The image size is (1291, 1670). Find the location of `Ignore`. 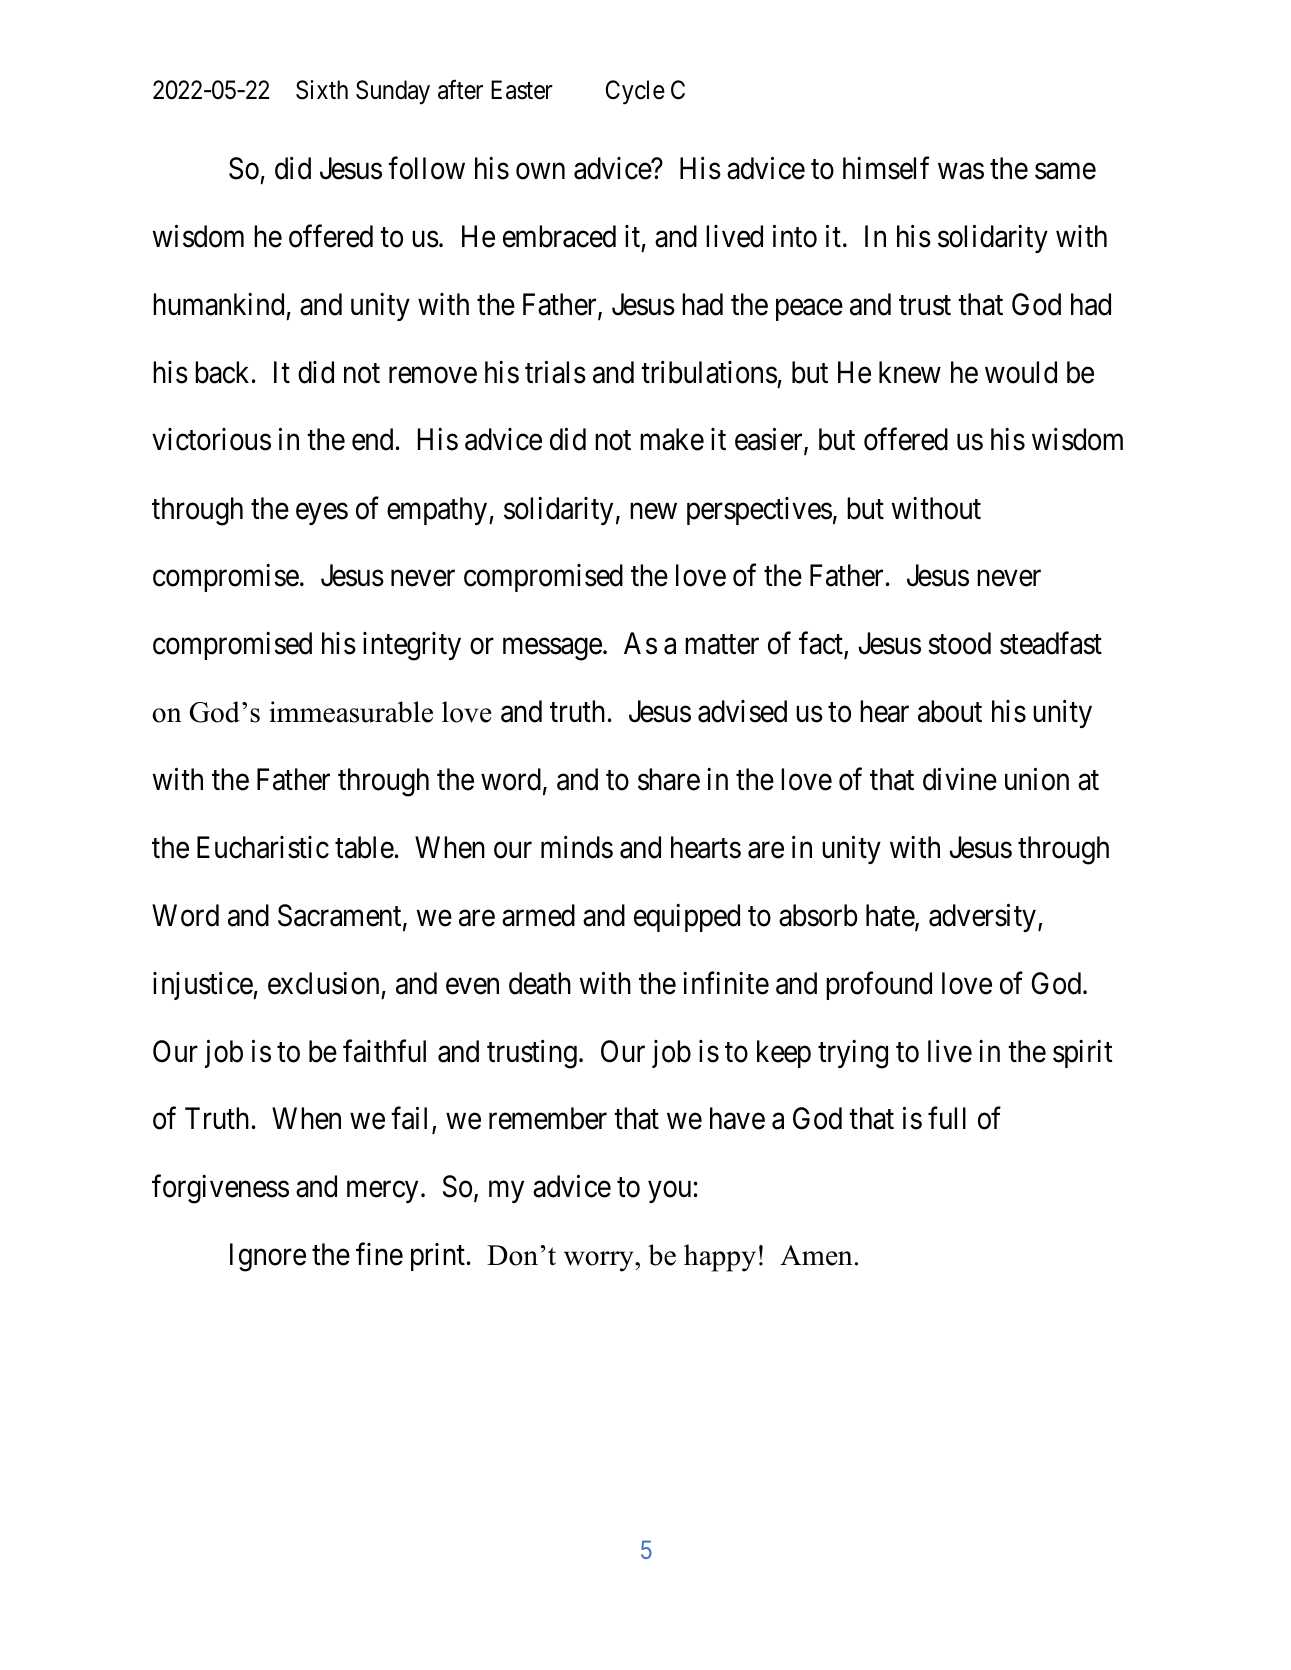

Ignore is located at coordinates (268, 1258).
